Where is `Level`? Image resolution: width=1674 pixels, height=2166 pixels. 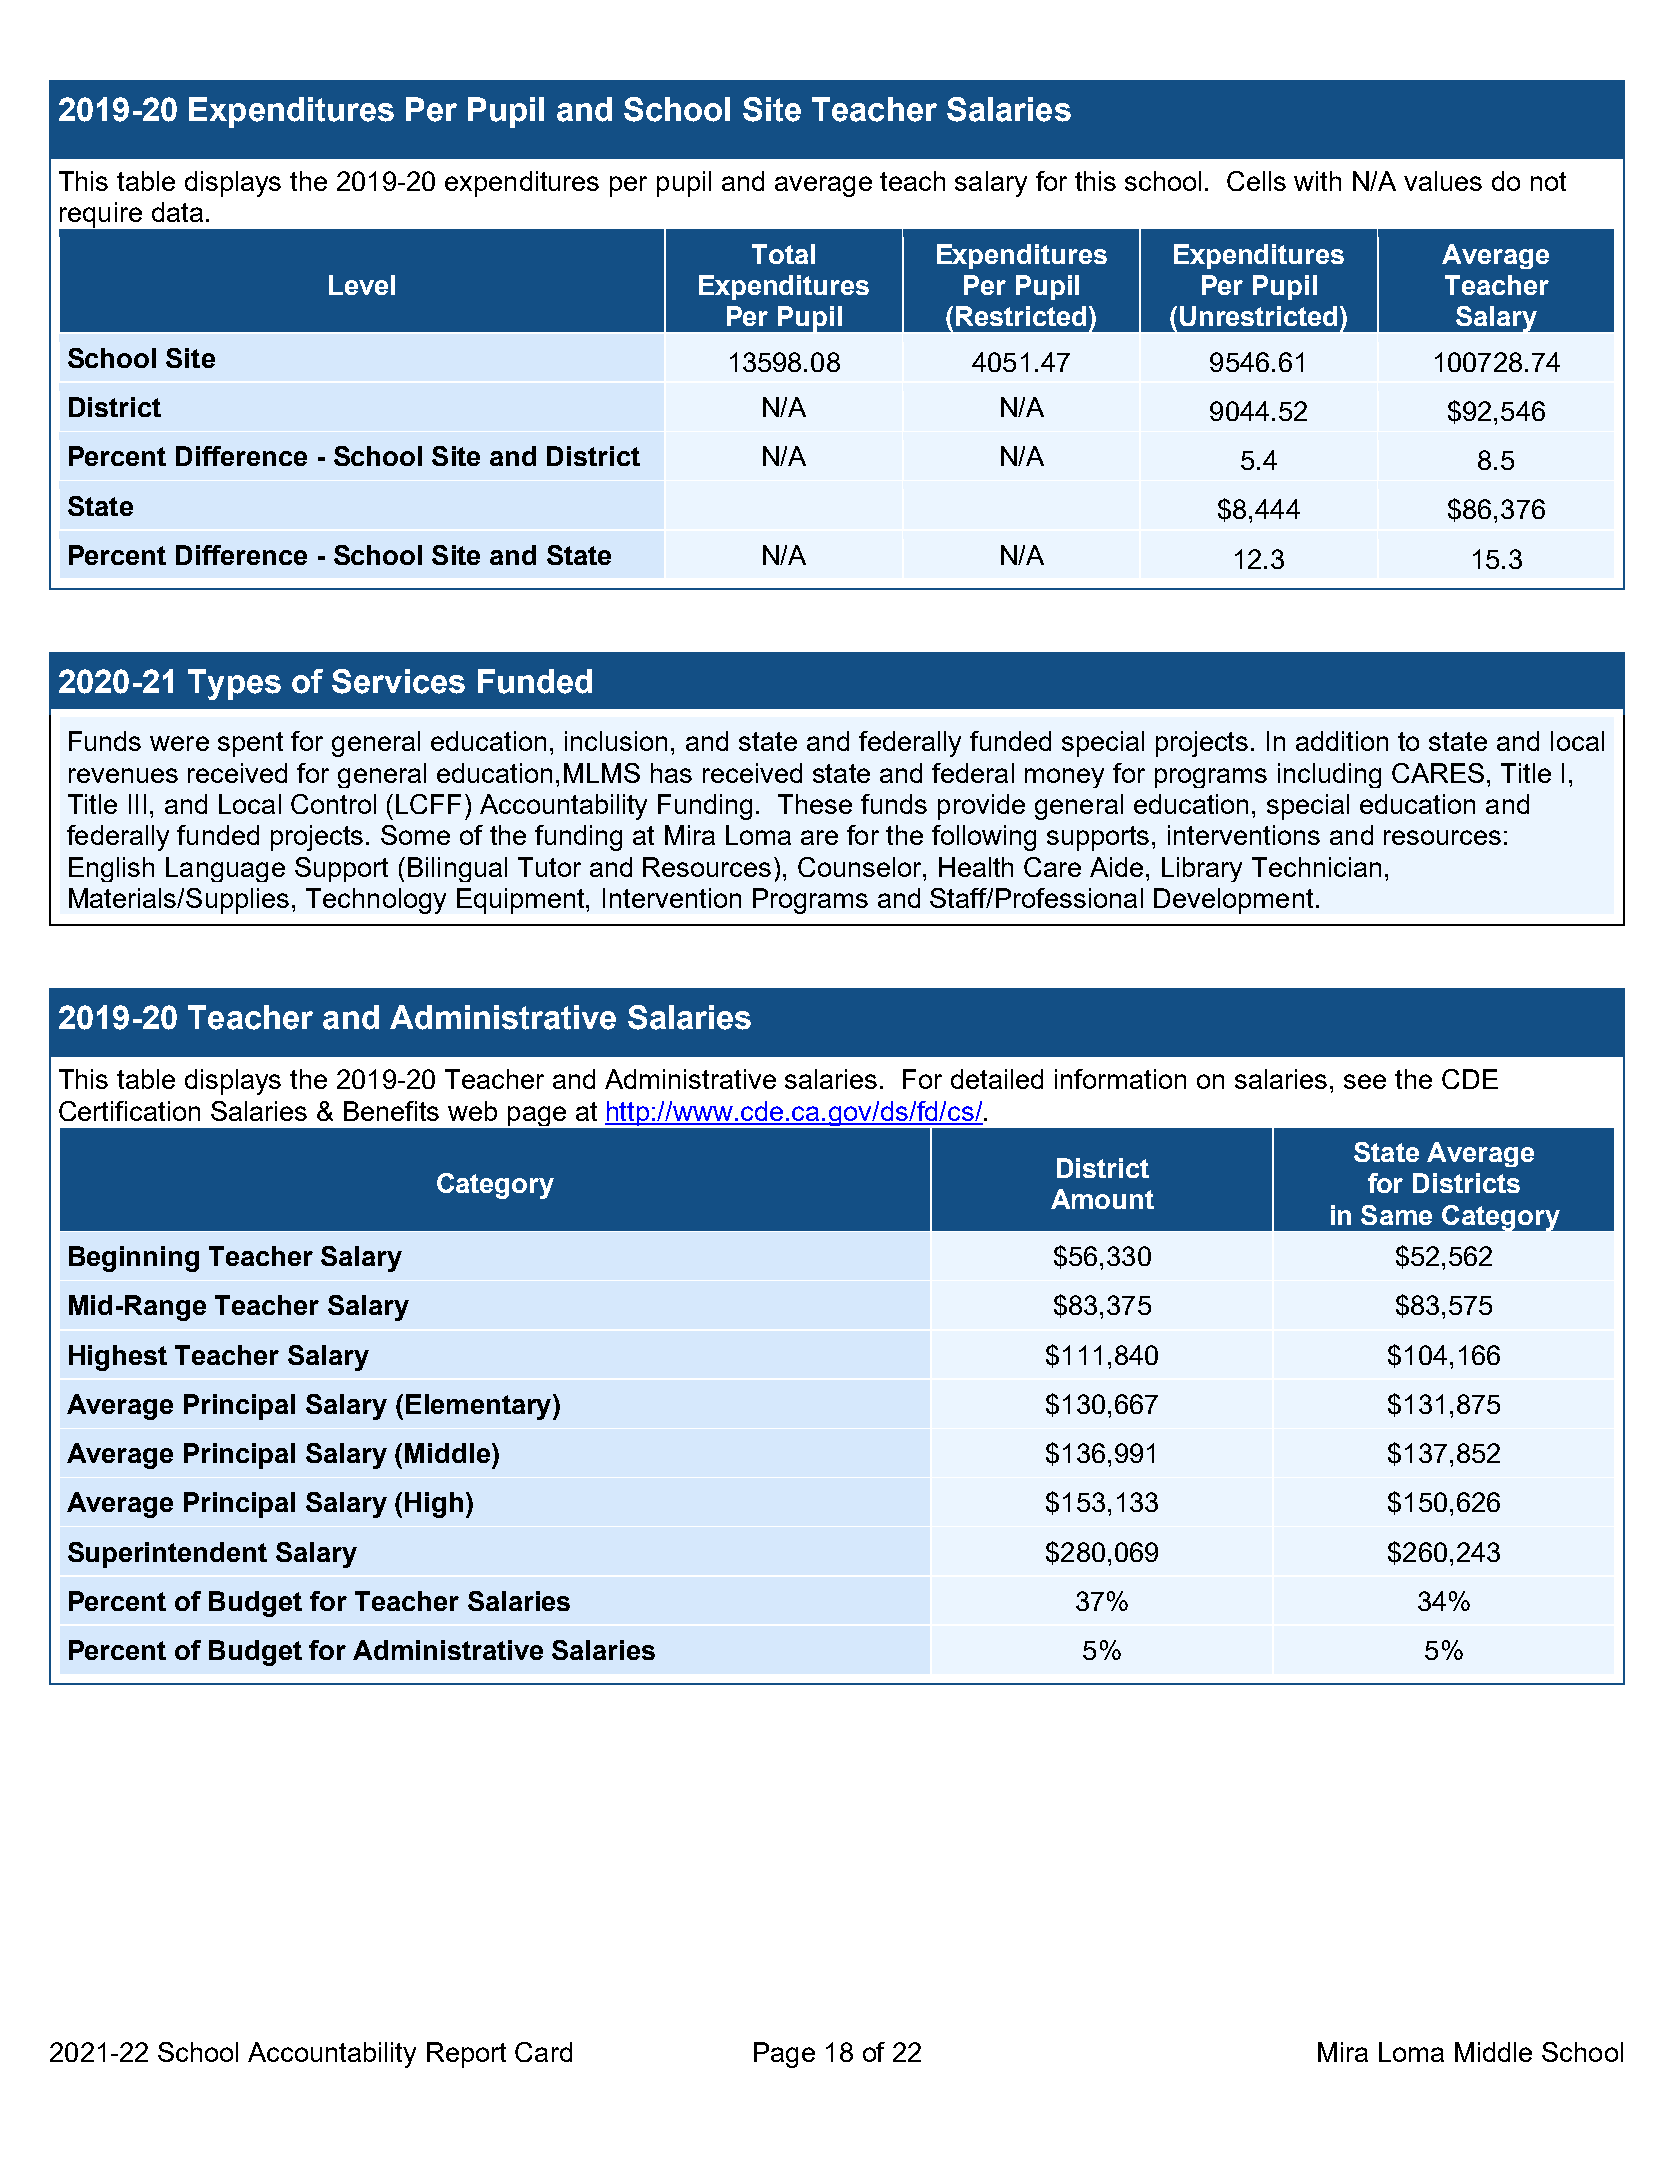 Level is located at coordinates (362, 285).
